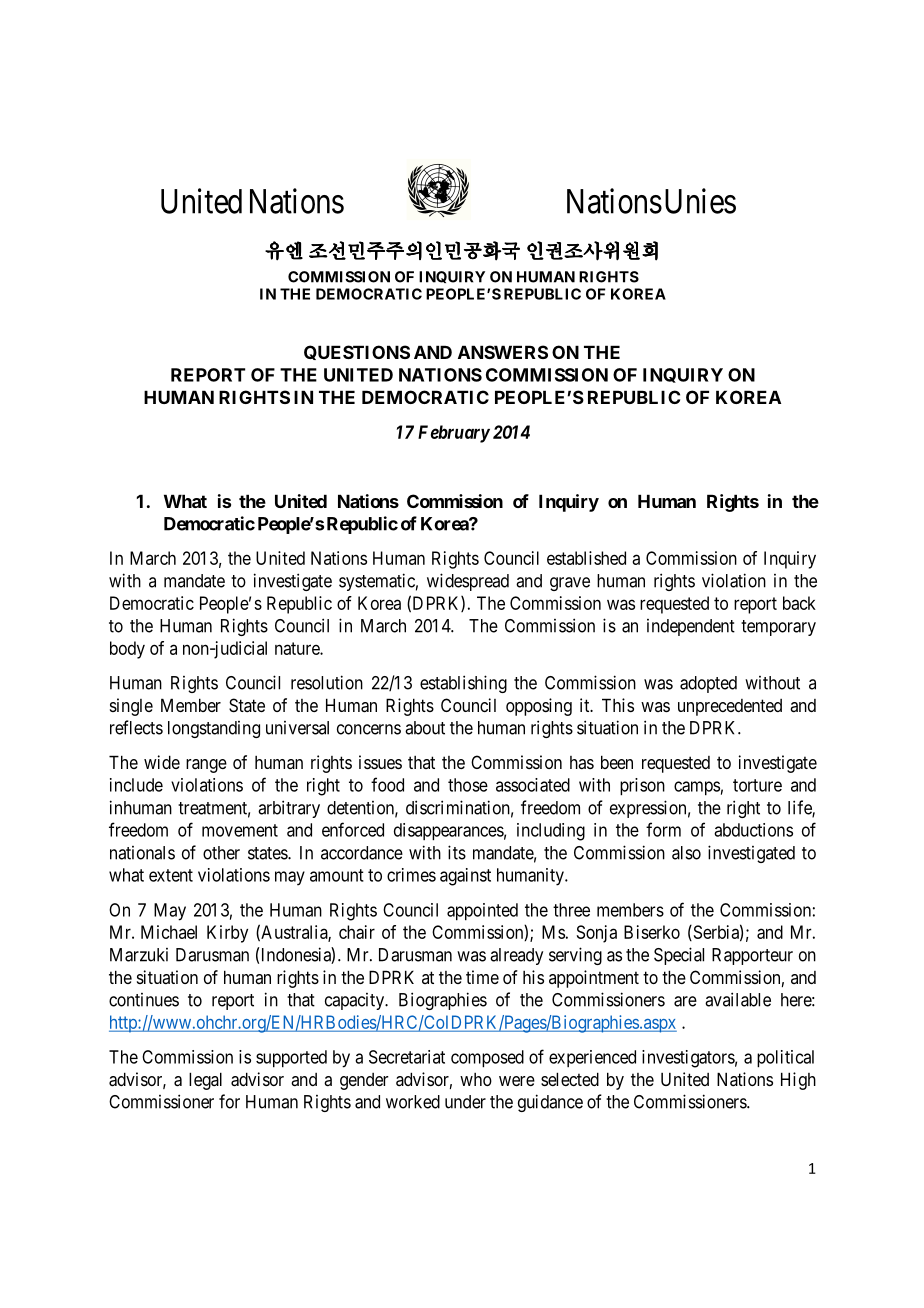  What do you see at coordinates (357, 352) in the screenshot?
I see `QUESTIONS` at bounding box center [357, 352].
